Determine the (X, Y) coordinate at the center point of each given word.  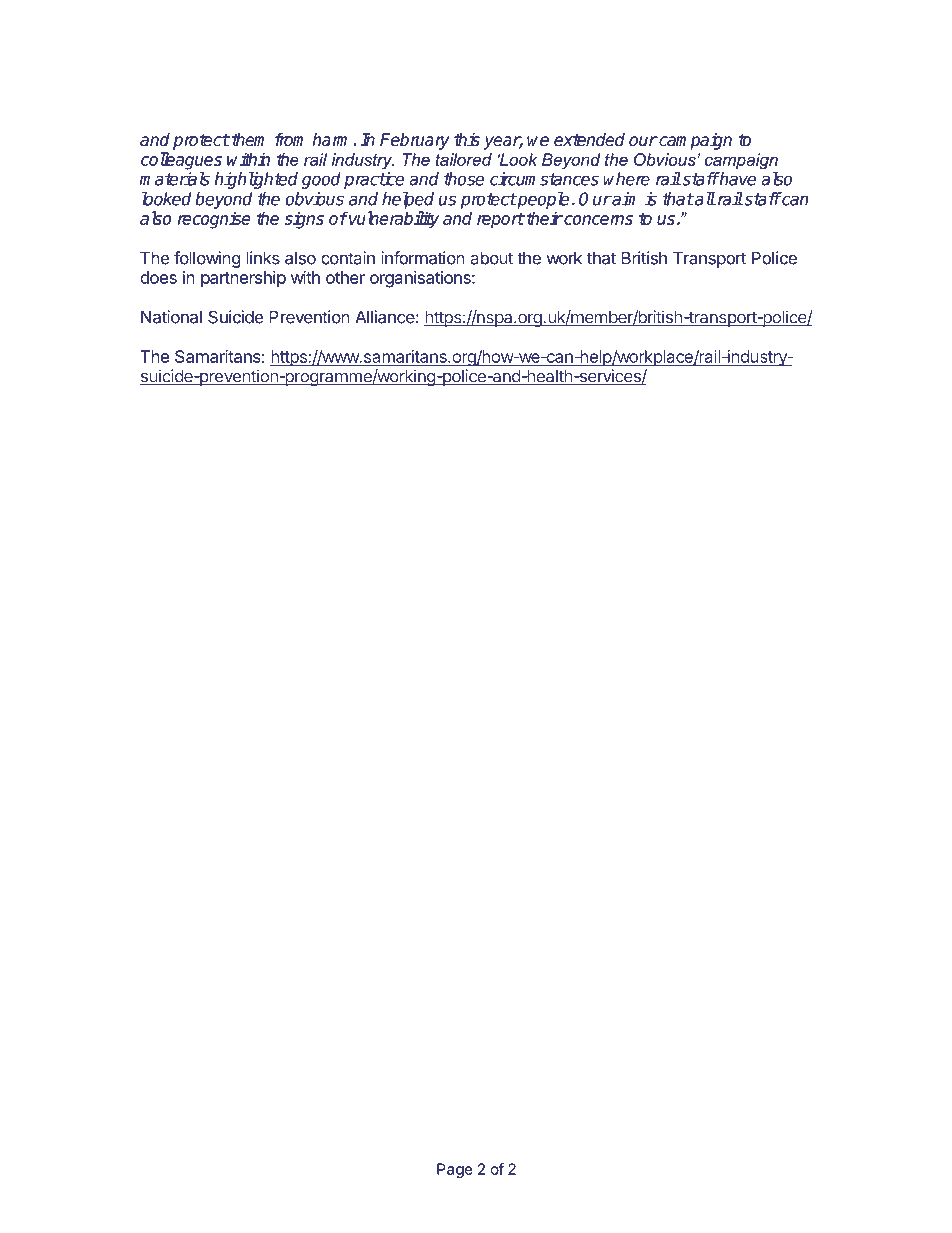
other (345, 277)
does (158, 277)
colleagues (181, 161)
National (171, 317)
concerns (597, 220)
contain (348, 258)
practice (374, 180)
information (423, 258)
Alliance (385, 317)
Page (455, 1170)
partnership (243, 279)
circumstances (544, 179)
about (491, 258)
